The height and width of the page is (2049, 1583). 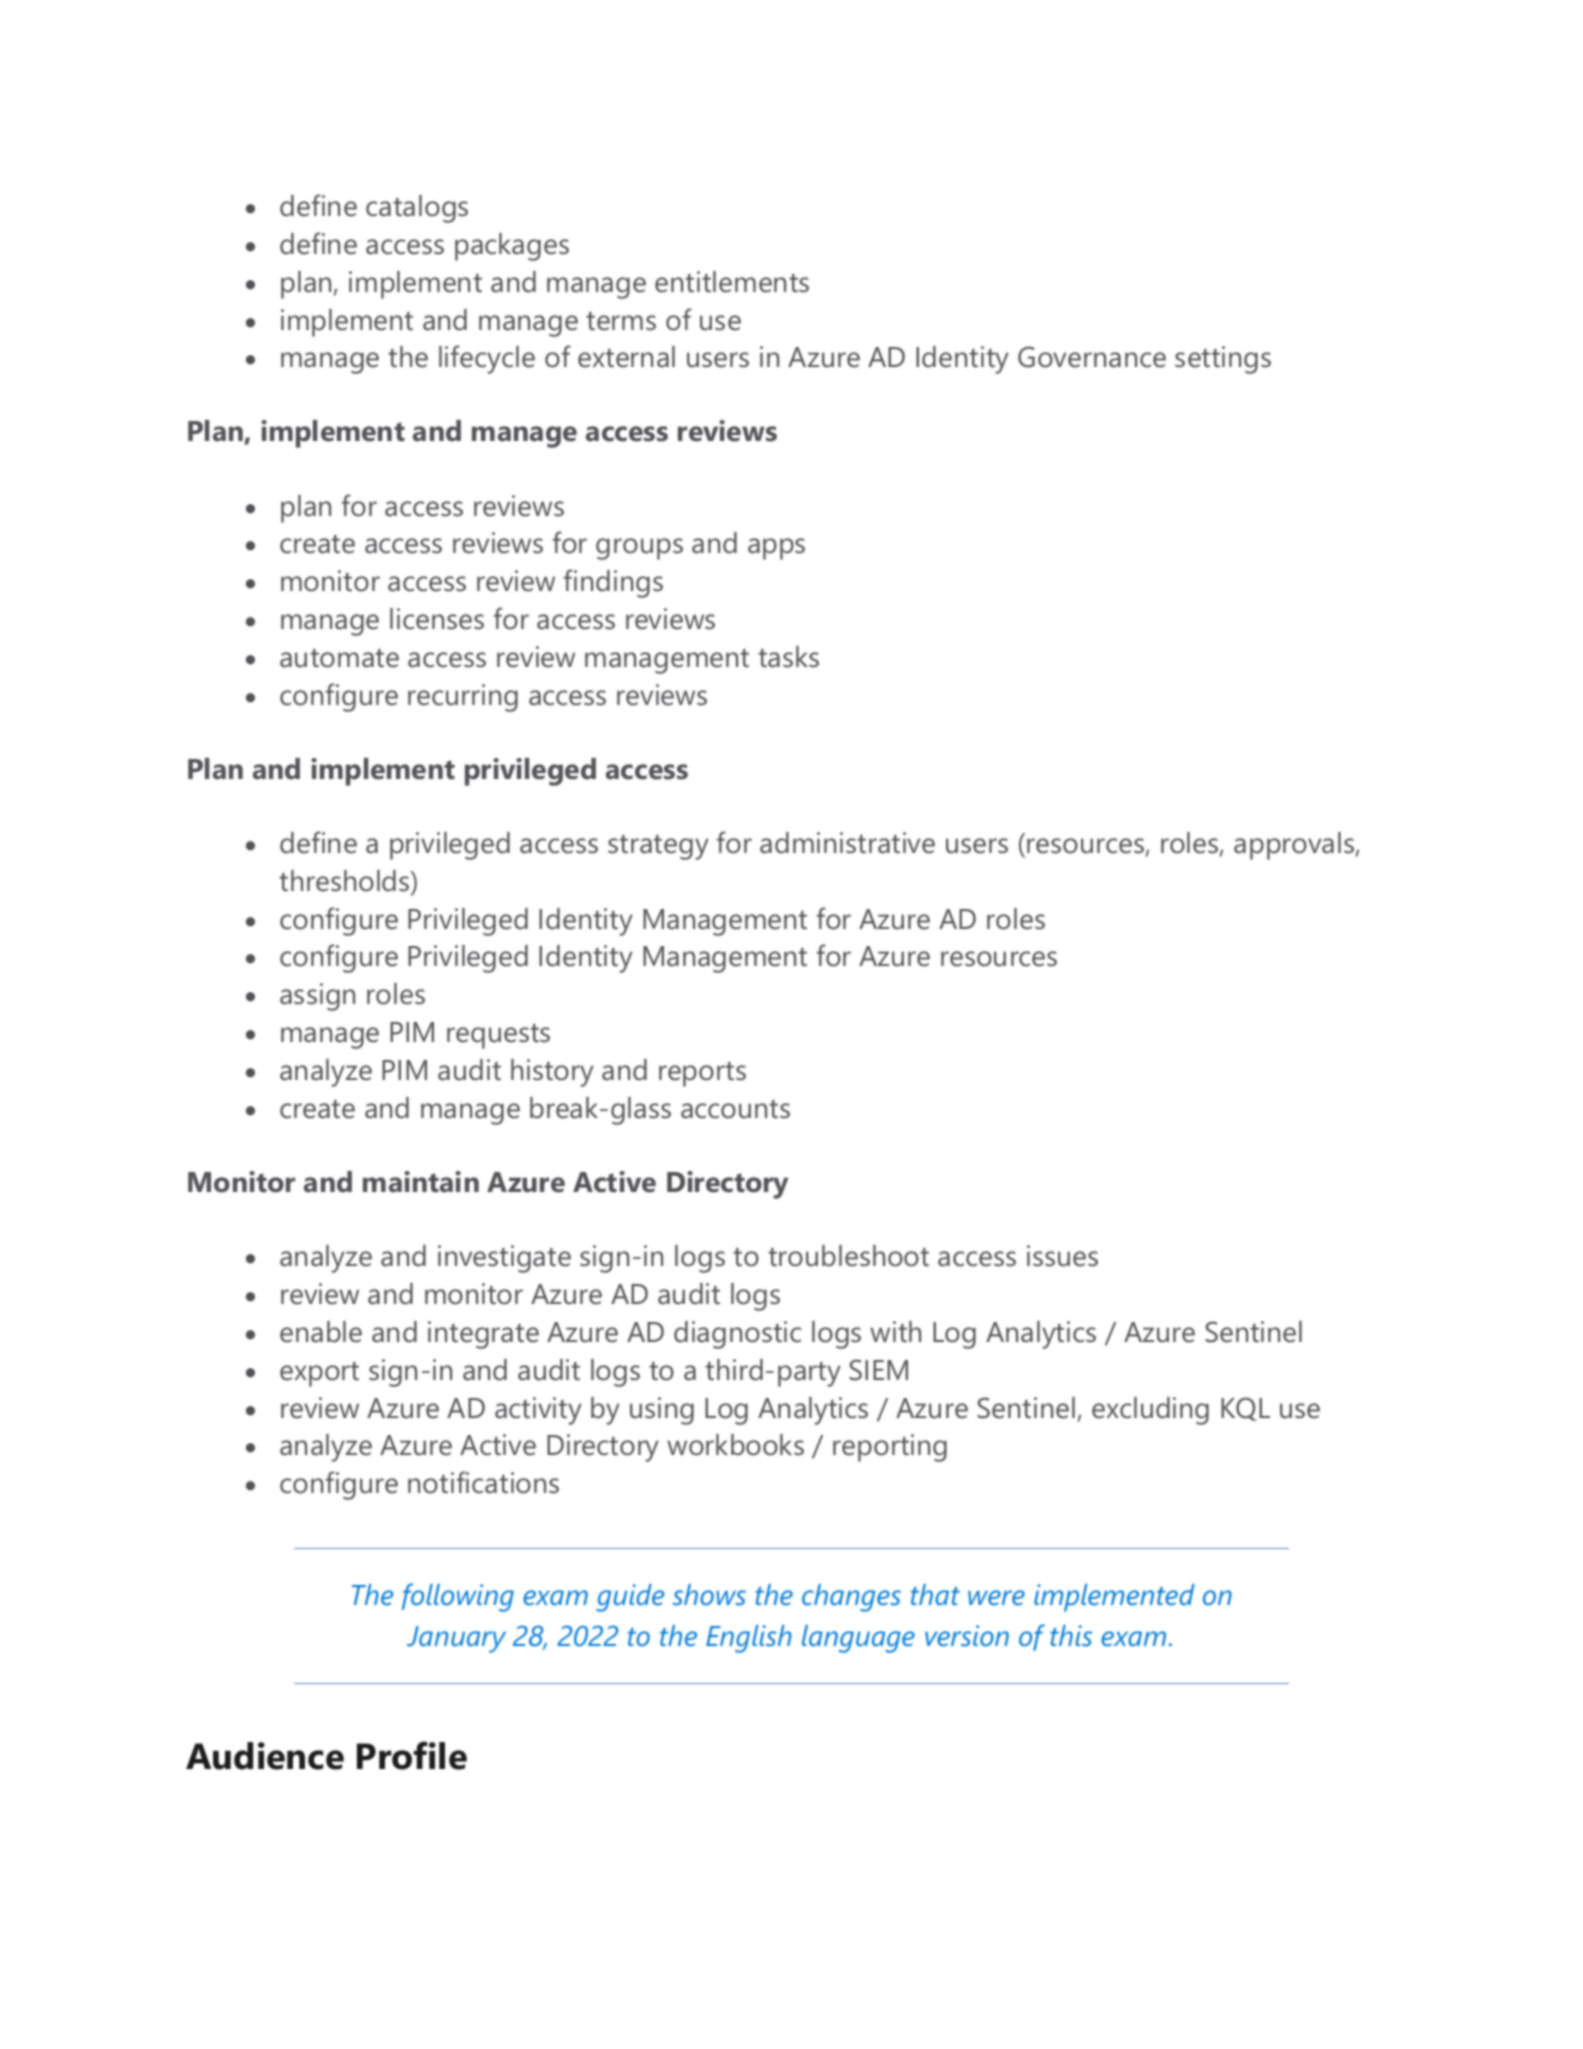 What do you see at coordinates (412, 1755) in the page?
I see `Profile` at bounding box center [412, 1755].
